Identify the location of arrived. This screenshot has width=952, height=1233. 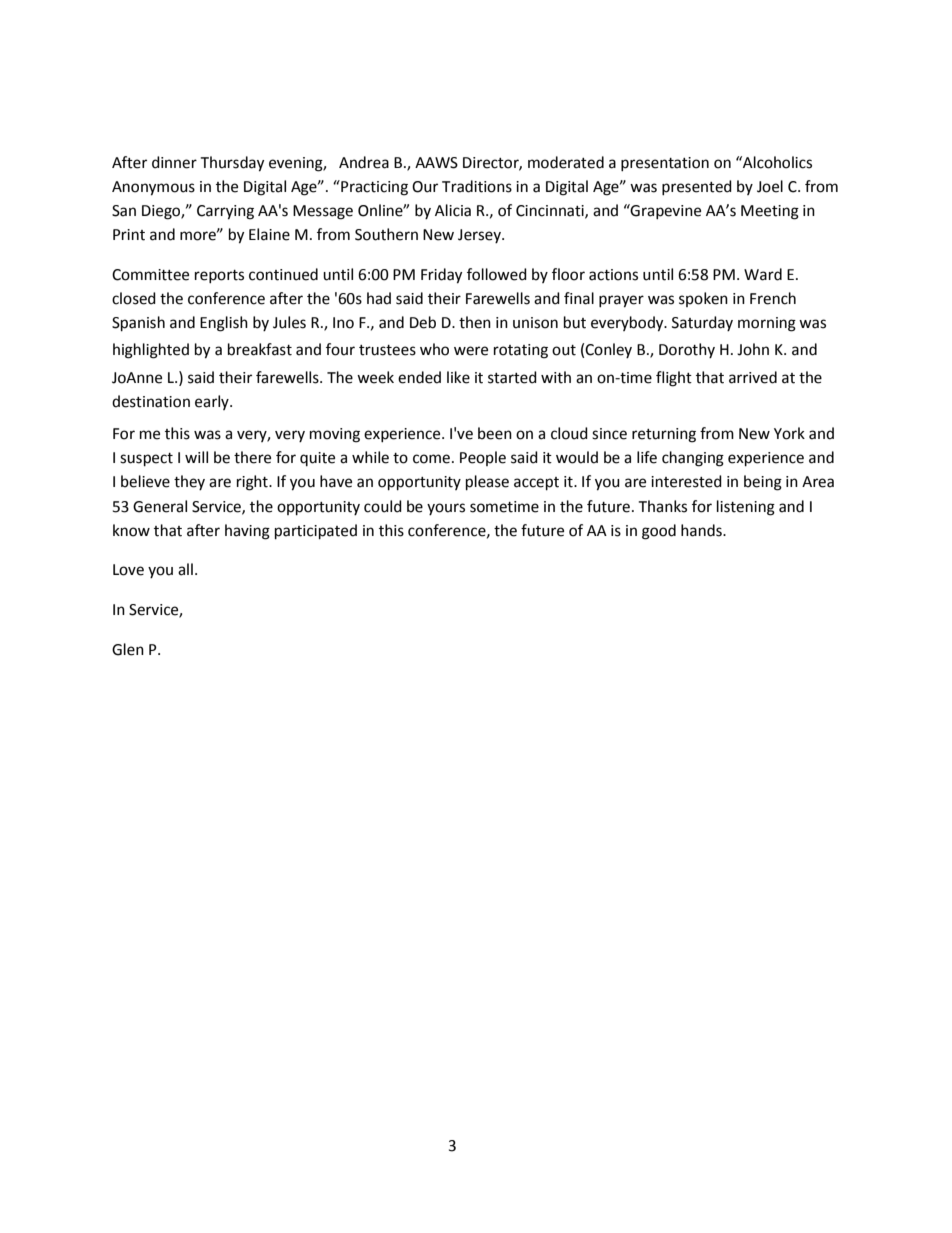
(753, 377).
